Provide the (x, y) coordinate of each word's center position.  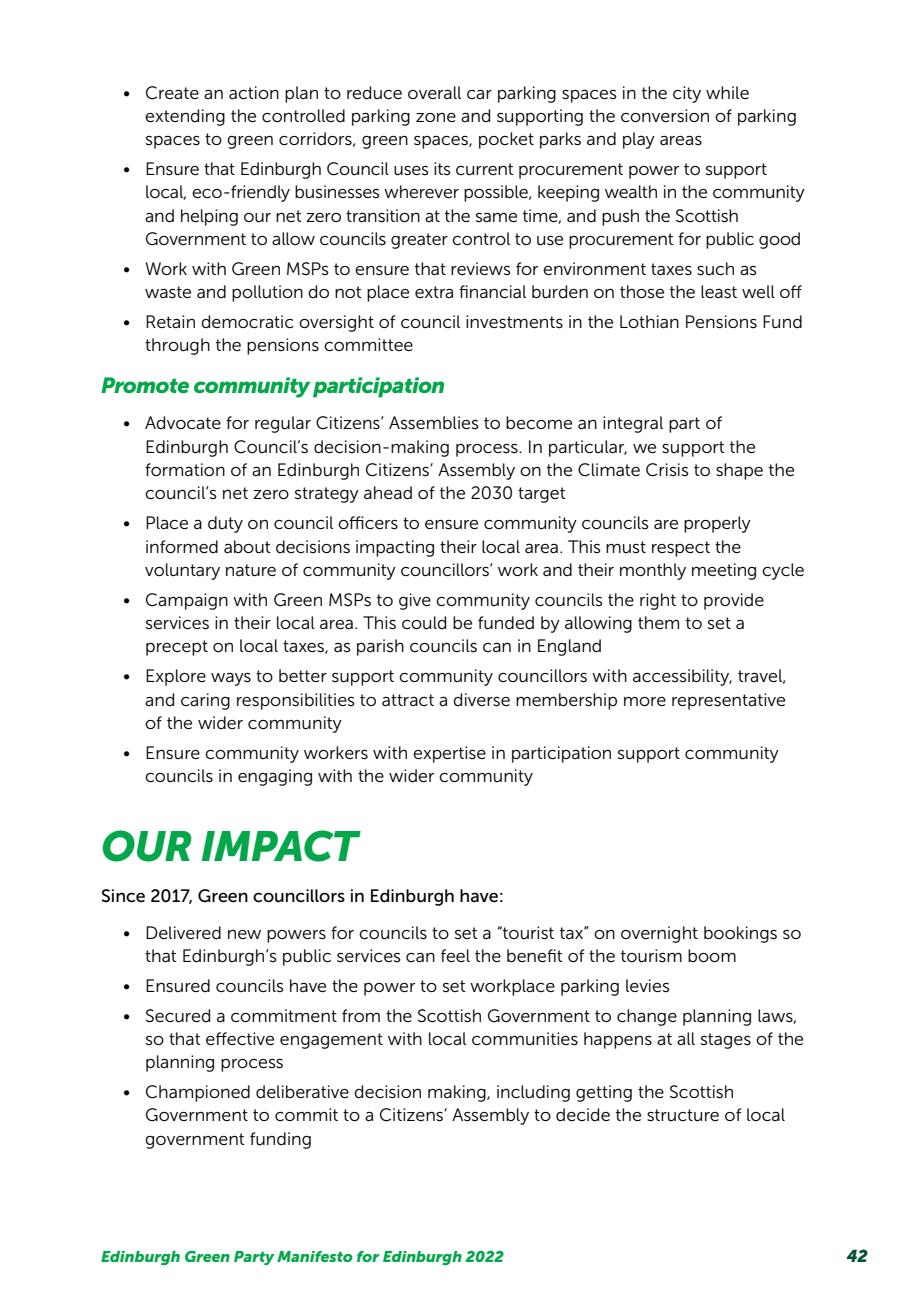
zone (436, 117)
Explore (176, 677)
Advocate (183, 423)
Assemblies (434, 423)
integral (633, 424)
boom (712, 955)
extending (185, 117)
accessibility (682, 677)
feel (455, 955)
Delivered (183, 933)
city (687, 94)
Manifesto (315, 1256)
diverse (481, 700)
